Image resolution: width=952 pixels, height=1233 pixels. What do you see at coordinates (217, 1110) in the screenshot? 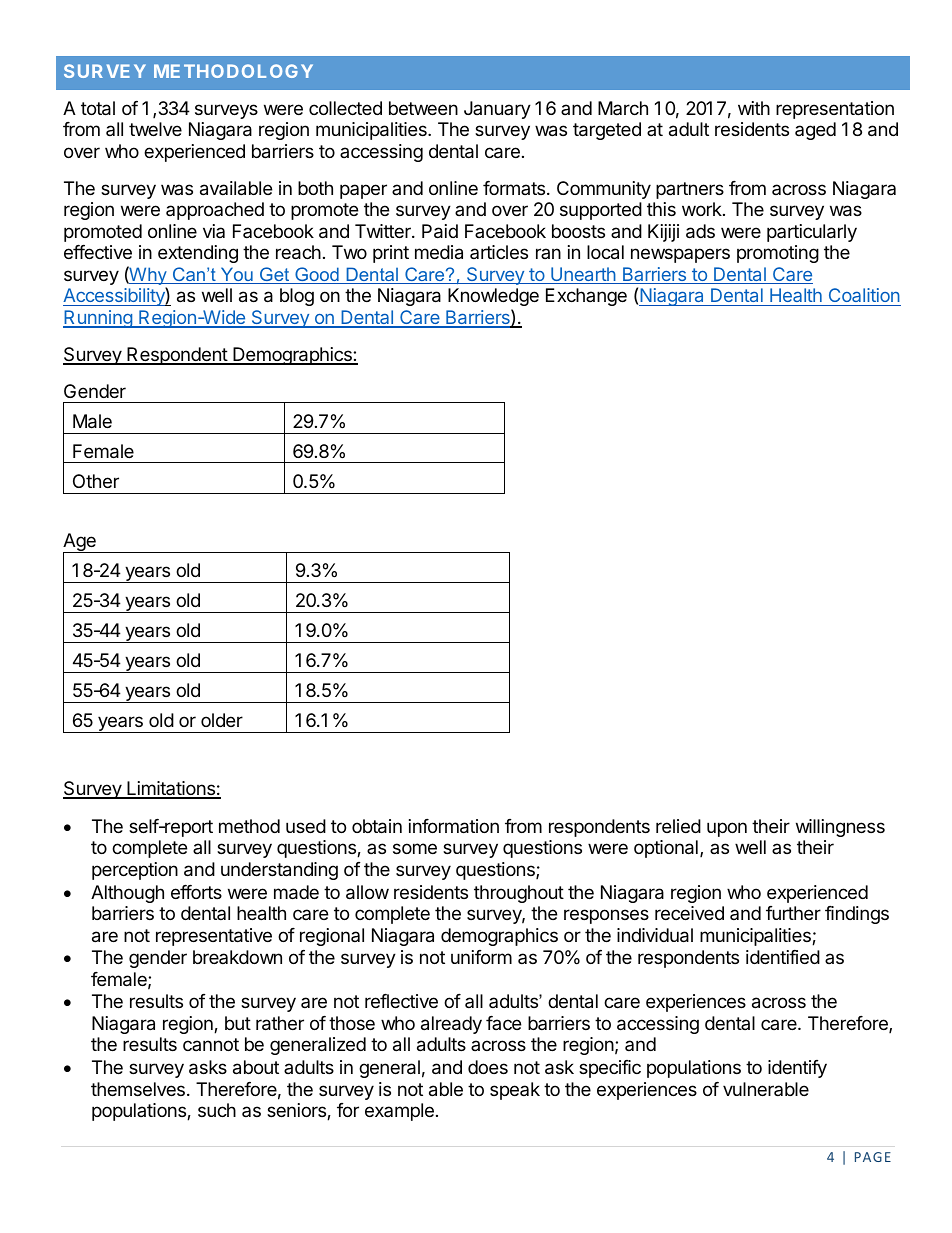
I see `such` at bounding box center [217, 1110].
